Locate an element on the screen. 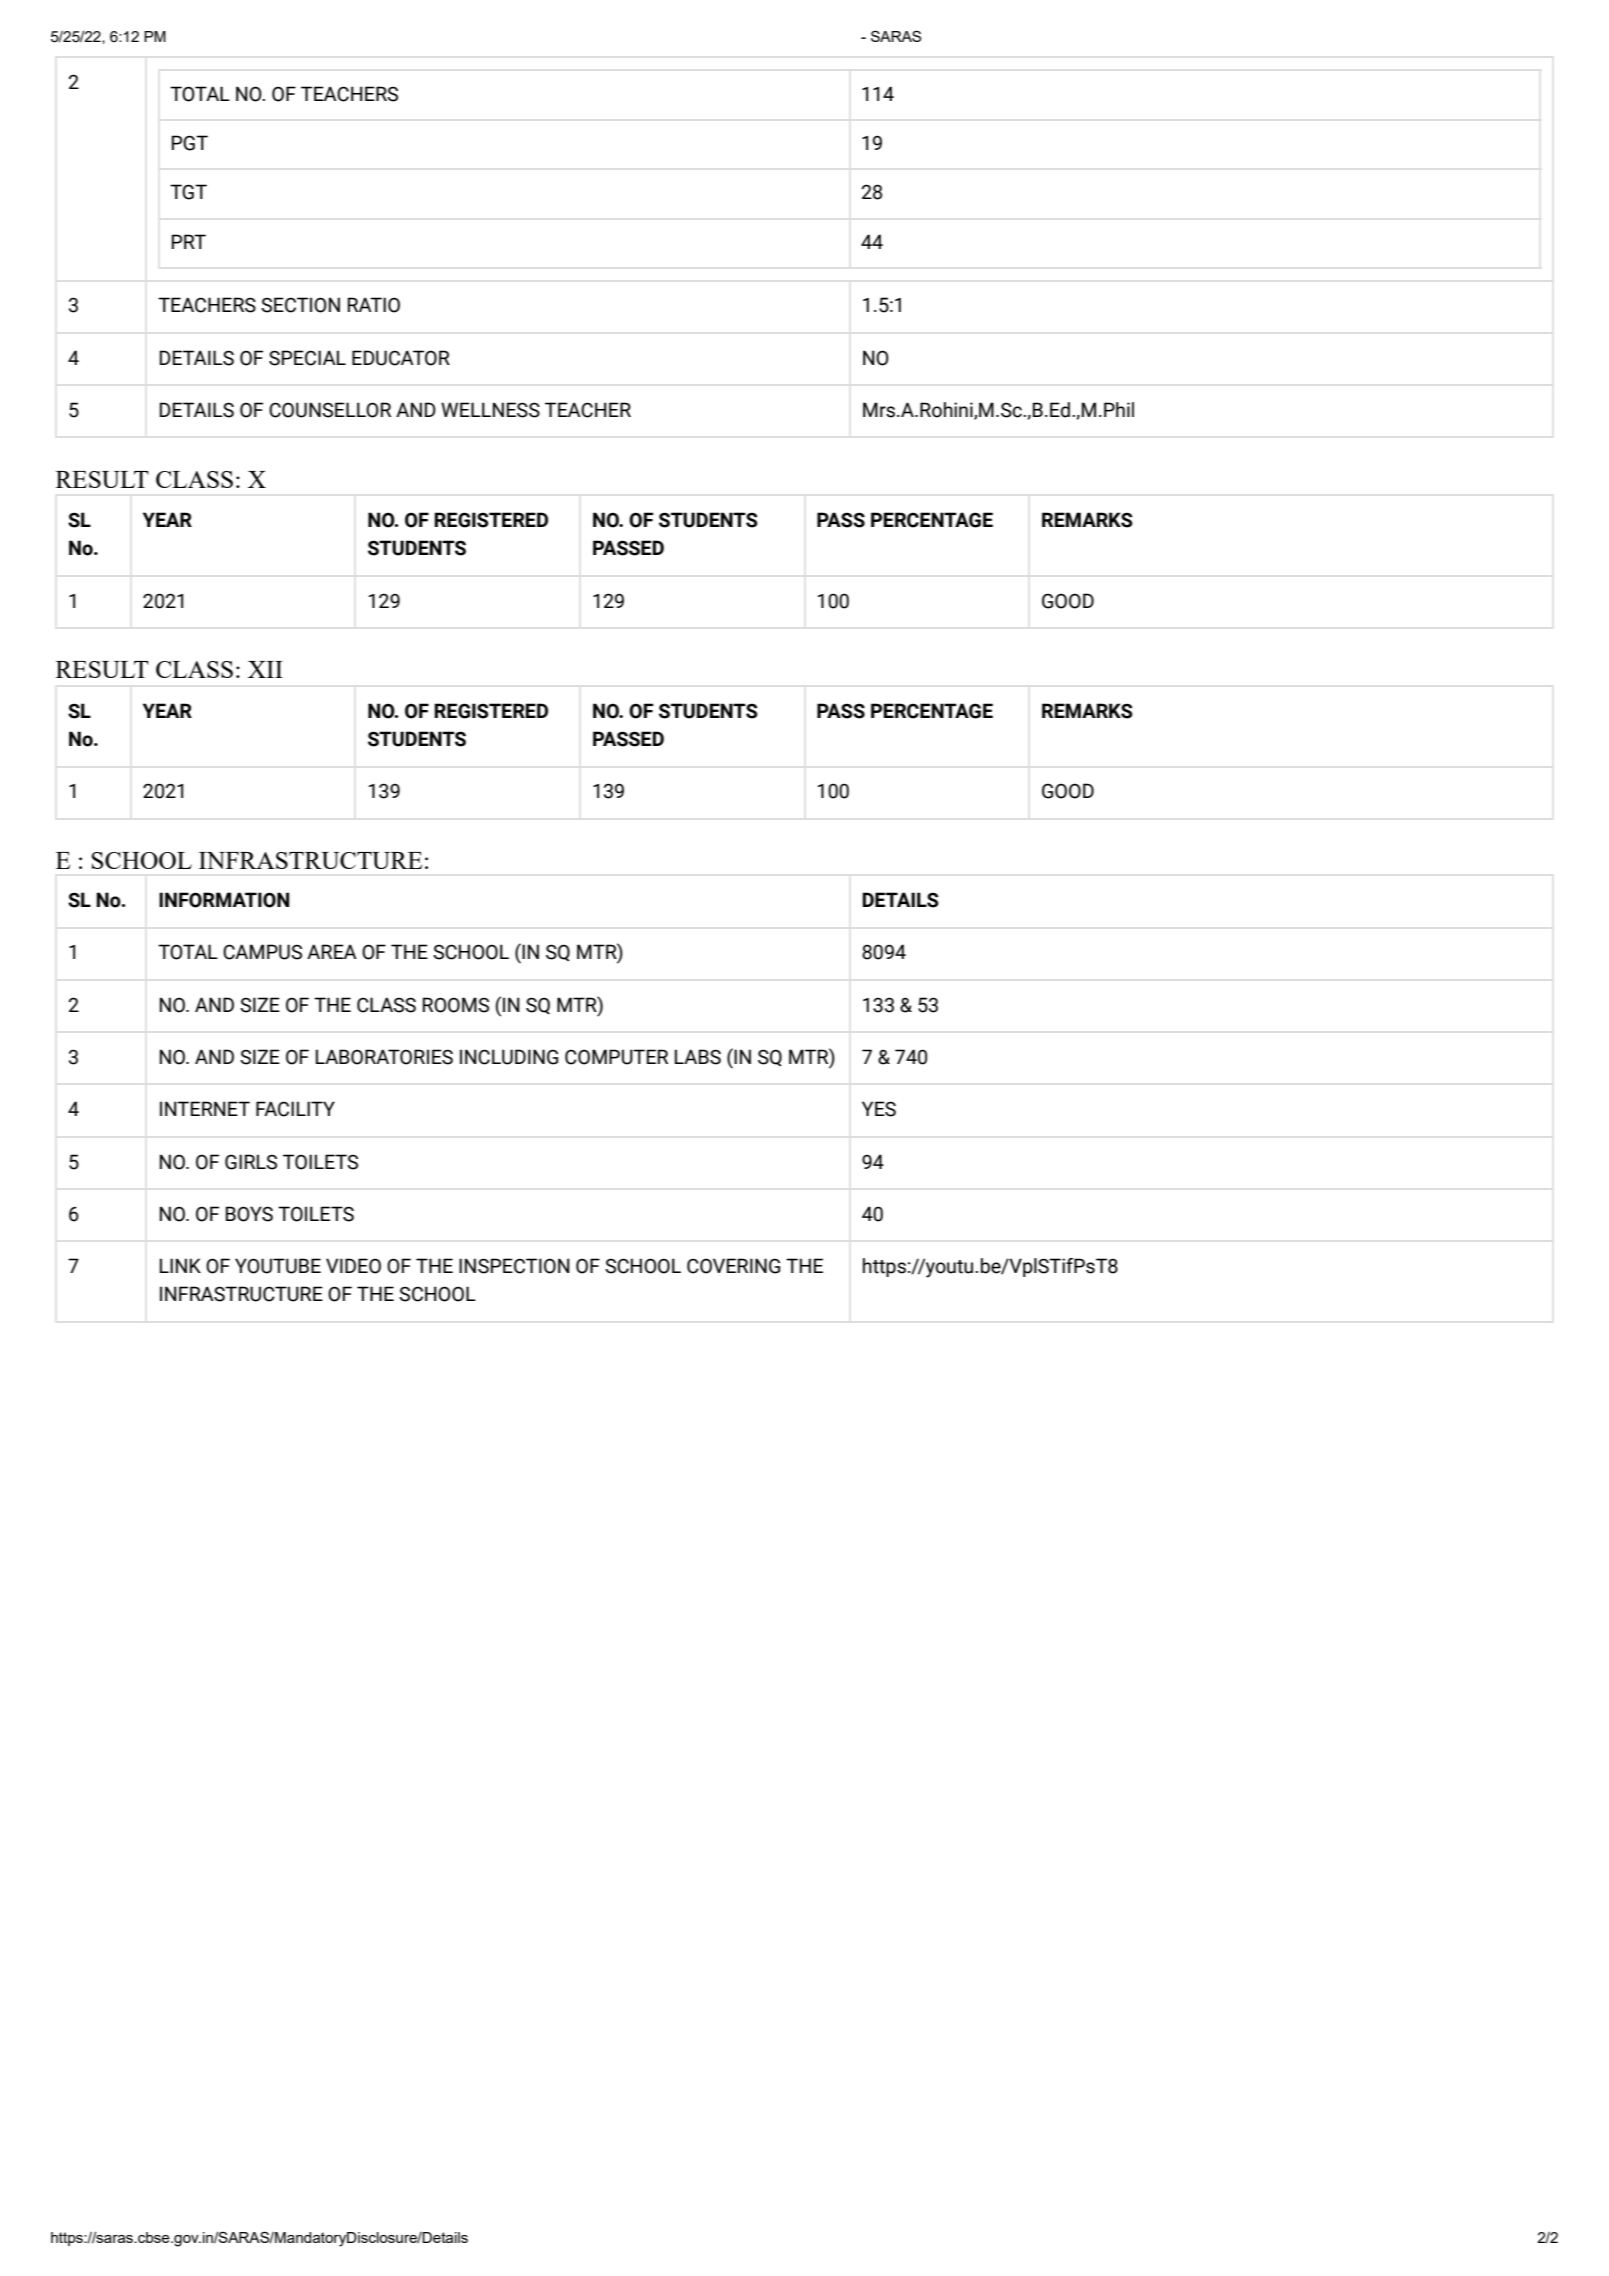  SPECIAL is located at coordinates (307, 358).
